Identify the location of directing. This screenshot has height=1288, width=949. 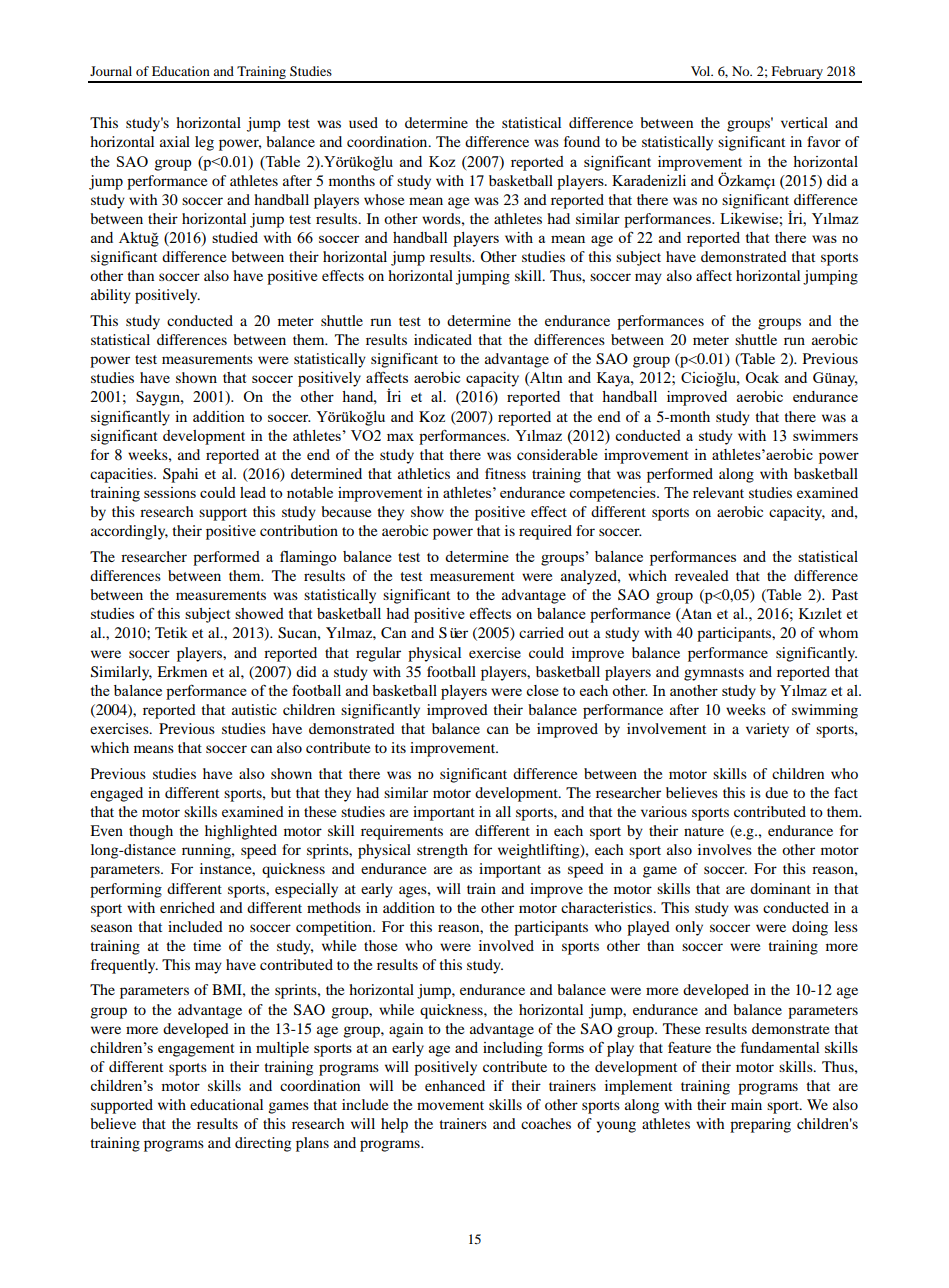
(263, 1144).
